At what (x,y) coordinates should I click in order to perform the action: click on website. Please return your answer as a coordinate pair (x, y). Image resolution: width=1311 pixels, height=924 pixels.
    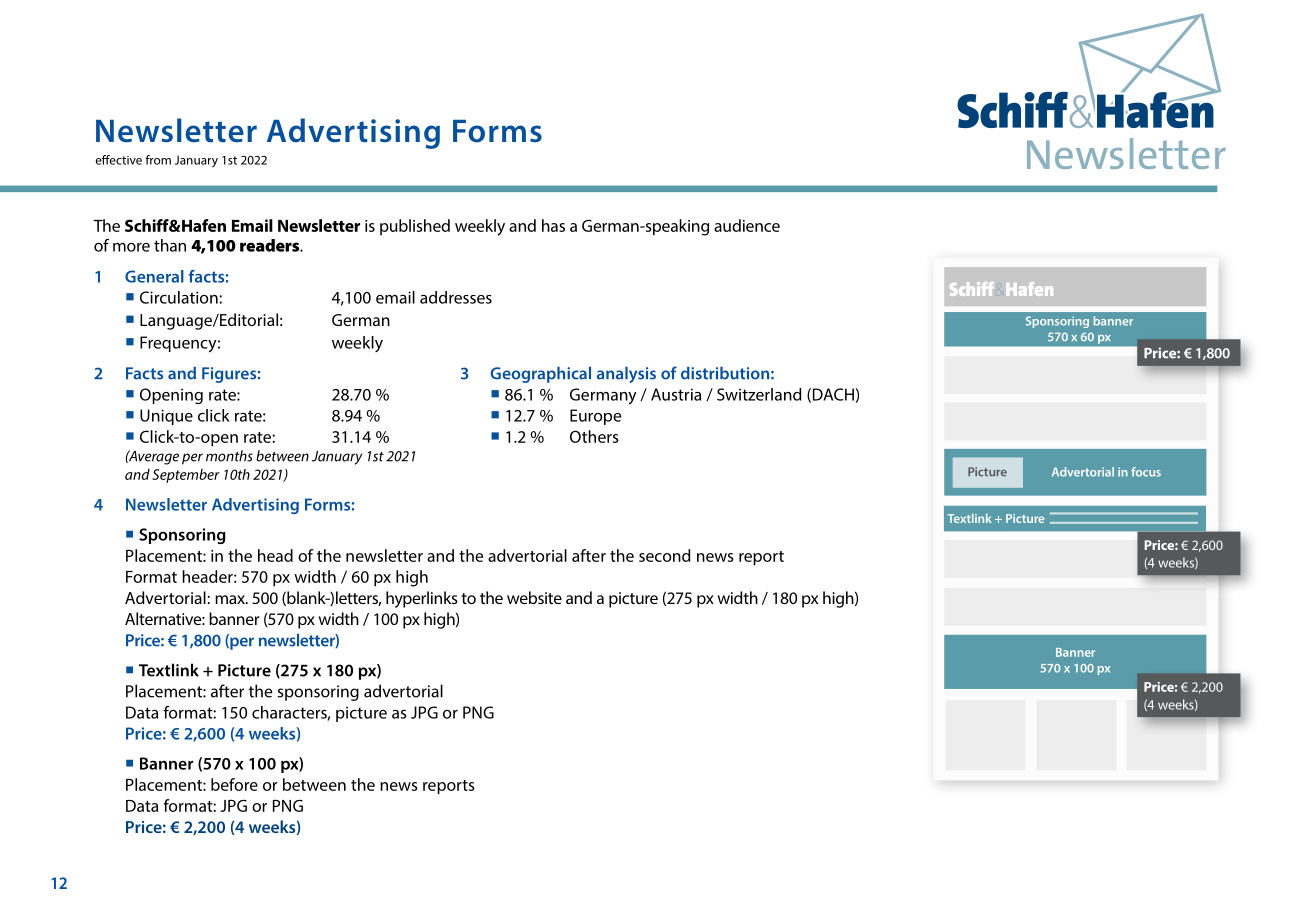
    Looking at the image, I should click on (534, 597).
